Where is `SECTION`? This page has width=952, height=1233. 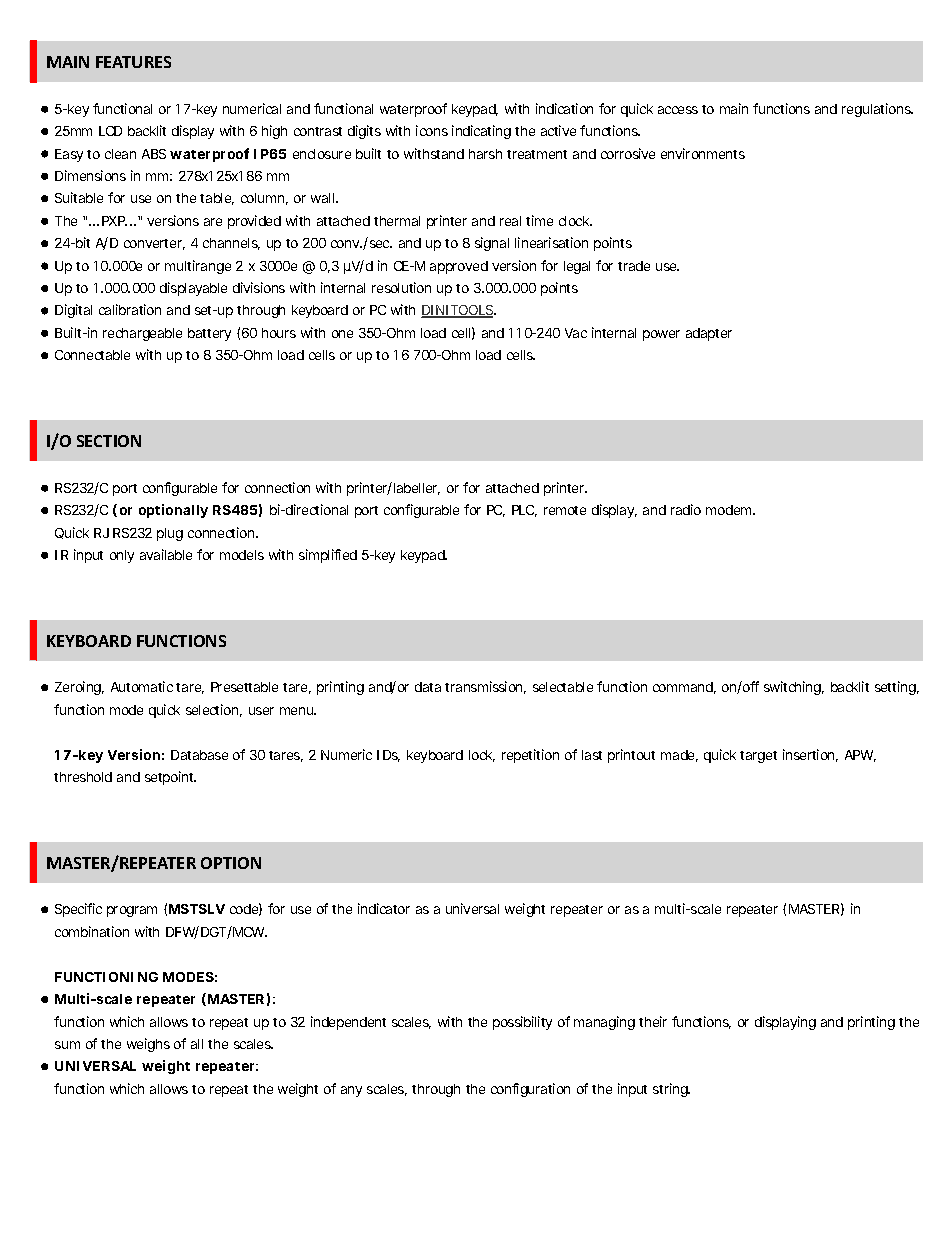 SECTION is located at coordinates (109, 441).
